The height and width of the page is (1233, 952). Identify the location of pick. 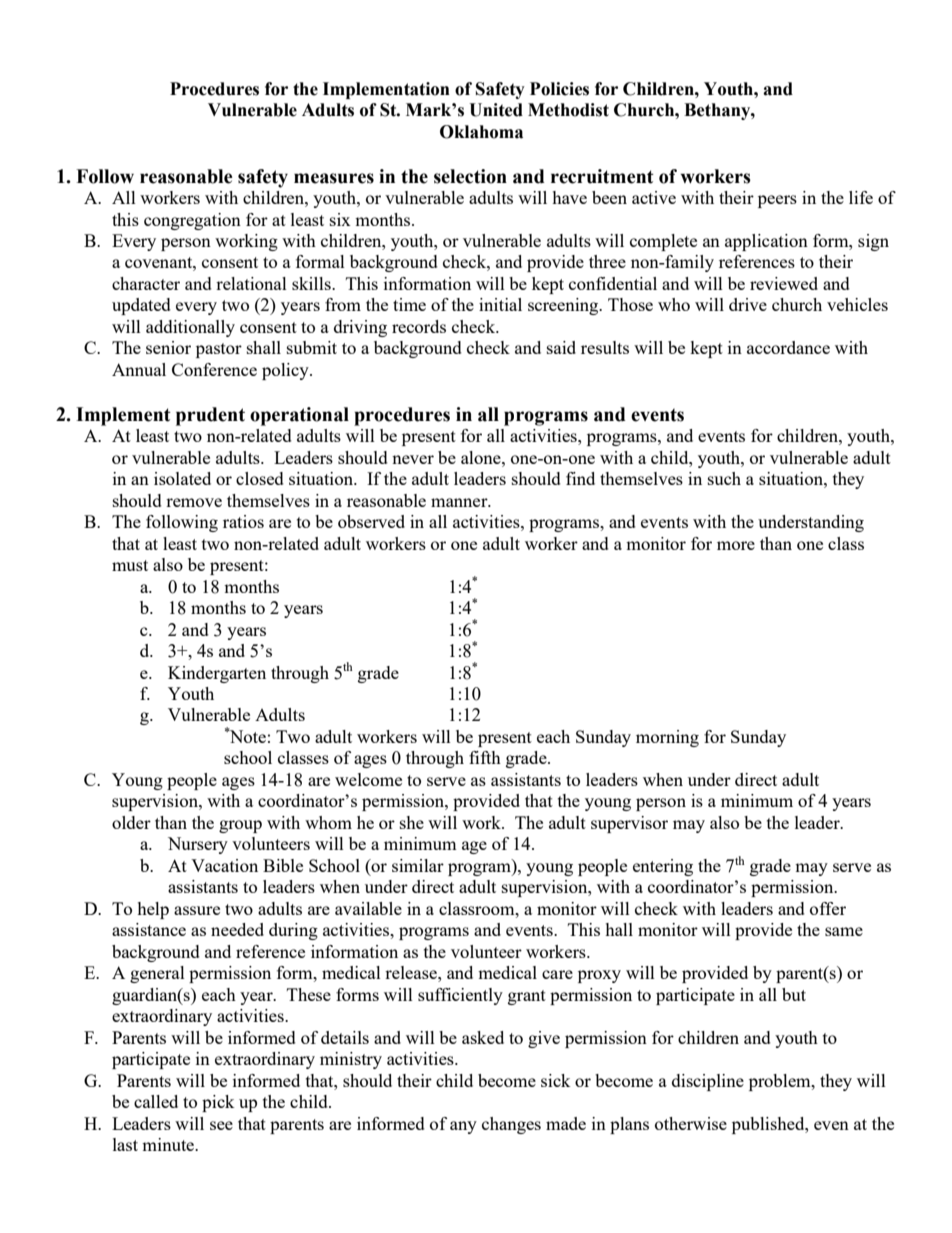
(218, 1103).
